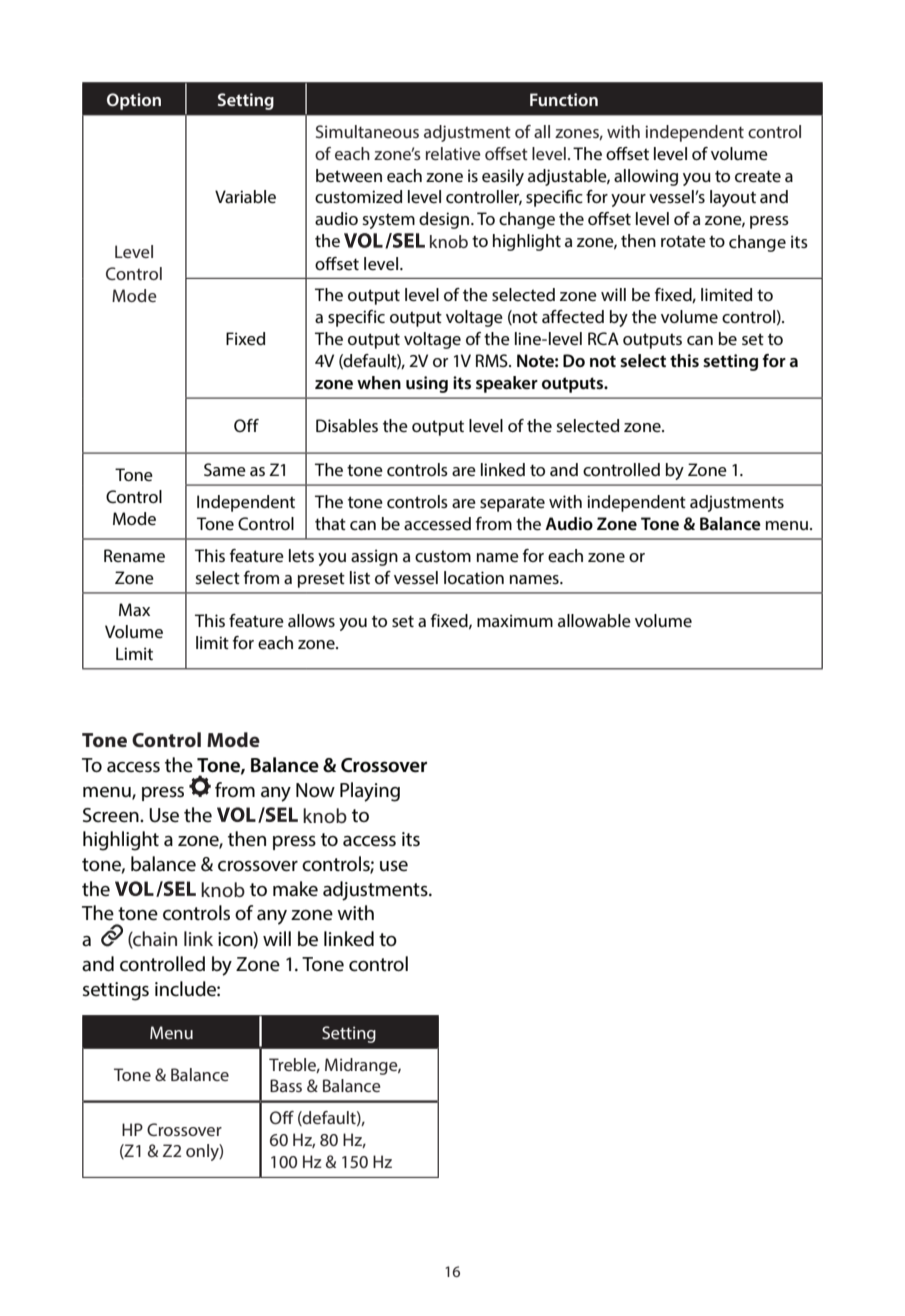  Describe the element at coordinates (594, 620) in the image. I see `allowable` at that location.
